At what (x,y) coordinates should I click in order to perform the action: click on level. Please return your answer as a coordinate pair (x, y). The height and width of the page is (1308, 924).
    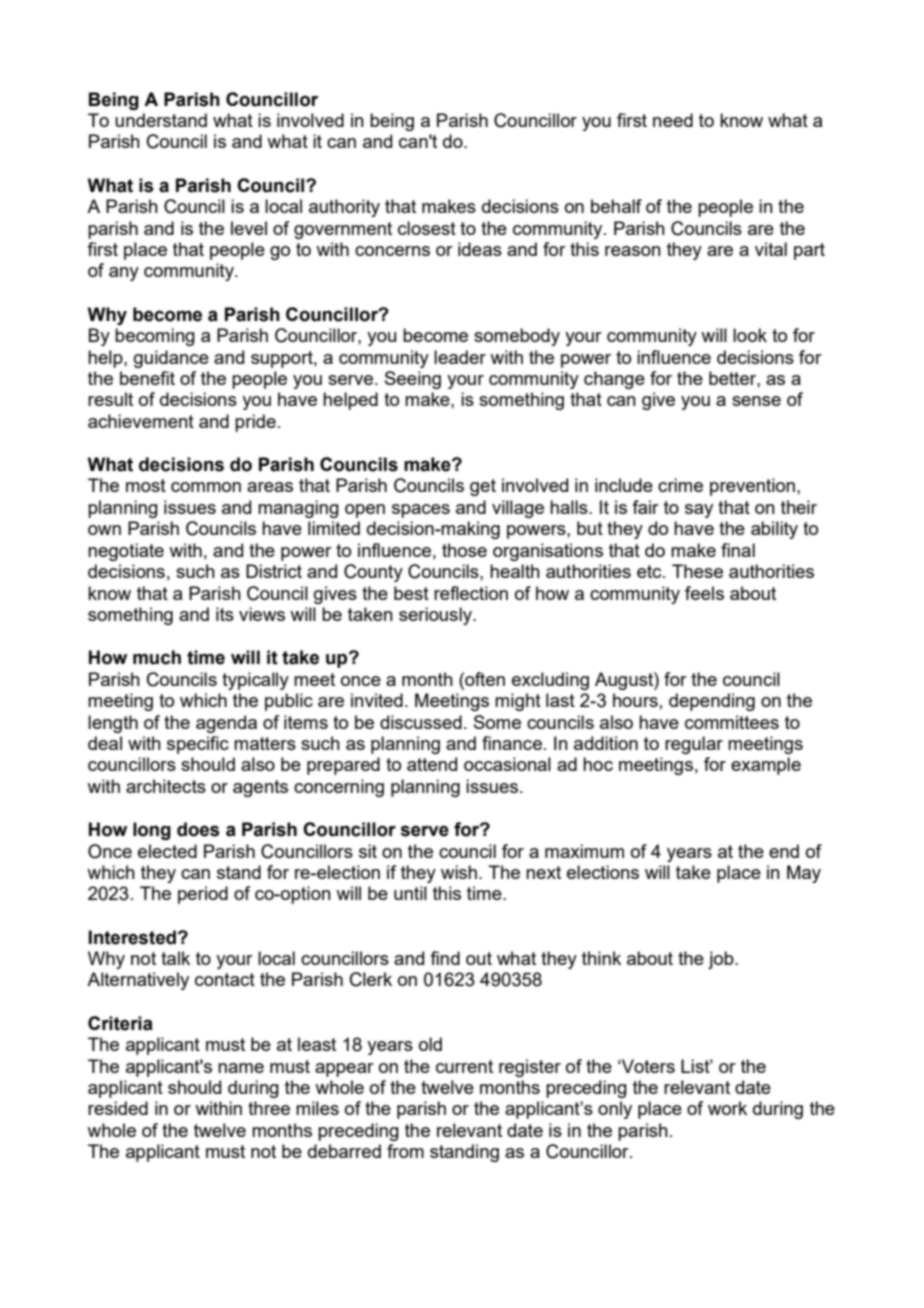
    Looking at the image, I should click on (249, 228).
